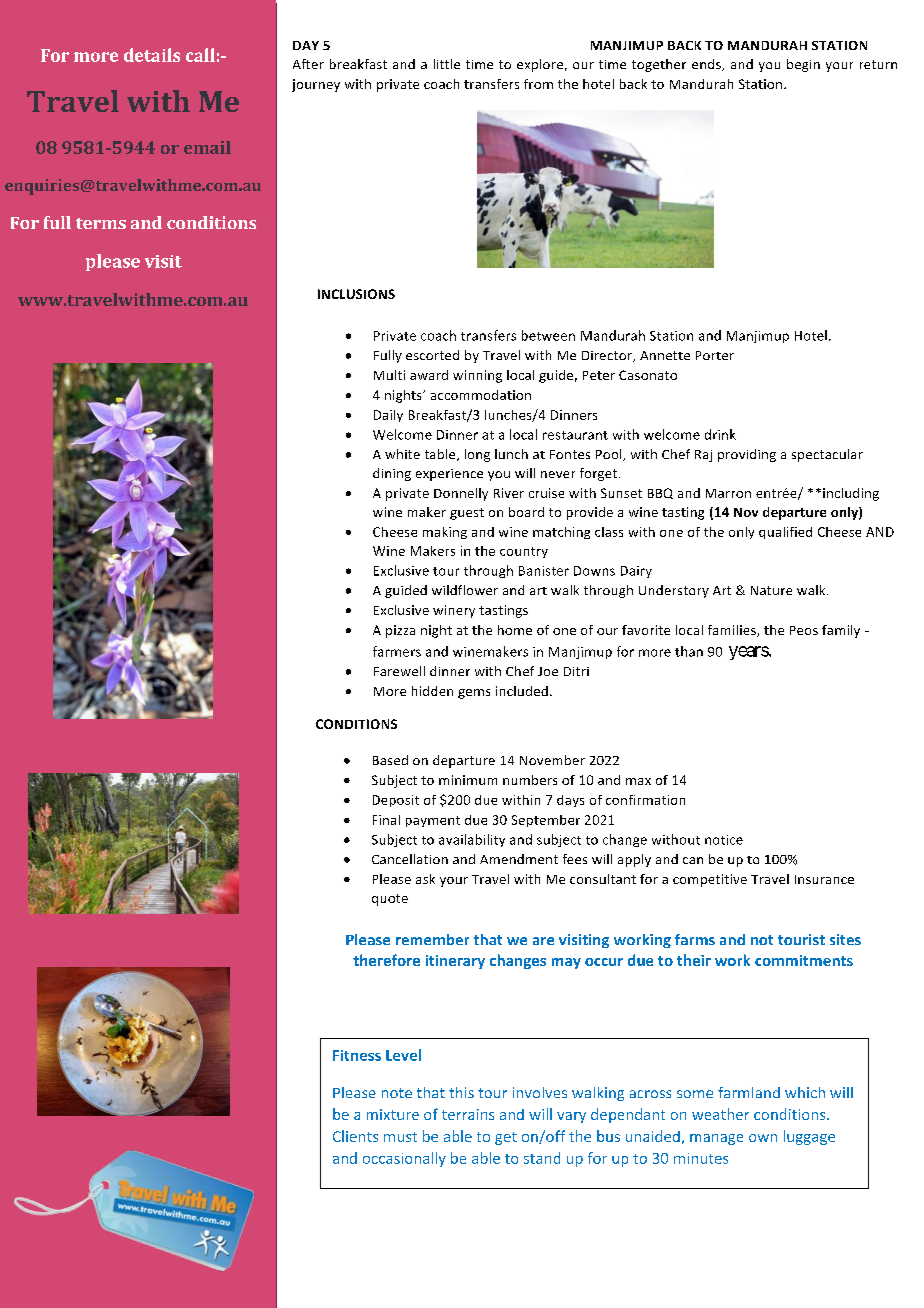  I want to click on winning, so click(477, 376).
